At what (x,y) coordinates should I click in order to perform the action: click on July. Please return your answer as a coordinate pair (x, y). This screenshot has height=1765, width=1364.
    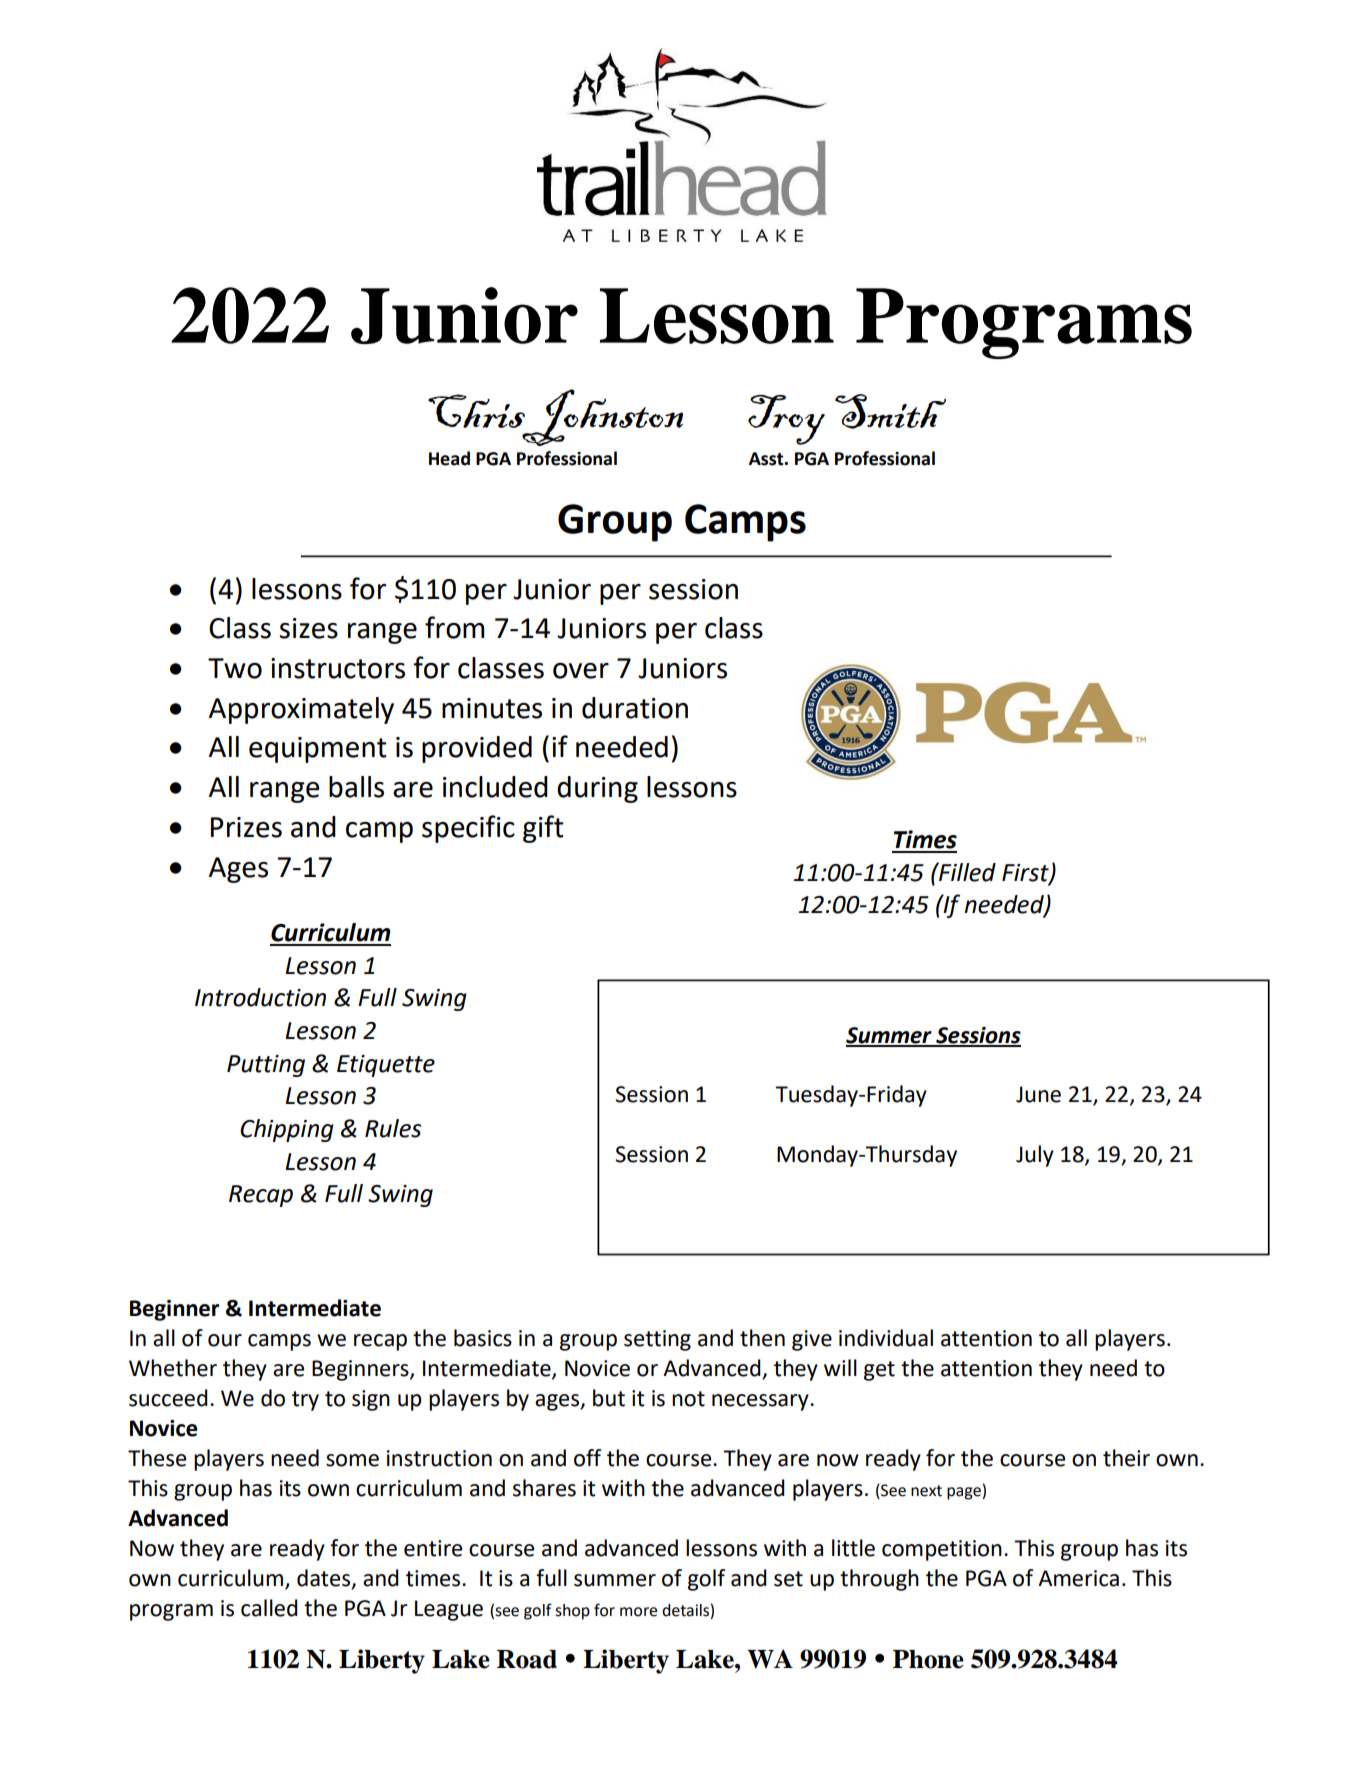
    Looking at the image, I should click on (1035, 1156).
